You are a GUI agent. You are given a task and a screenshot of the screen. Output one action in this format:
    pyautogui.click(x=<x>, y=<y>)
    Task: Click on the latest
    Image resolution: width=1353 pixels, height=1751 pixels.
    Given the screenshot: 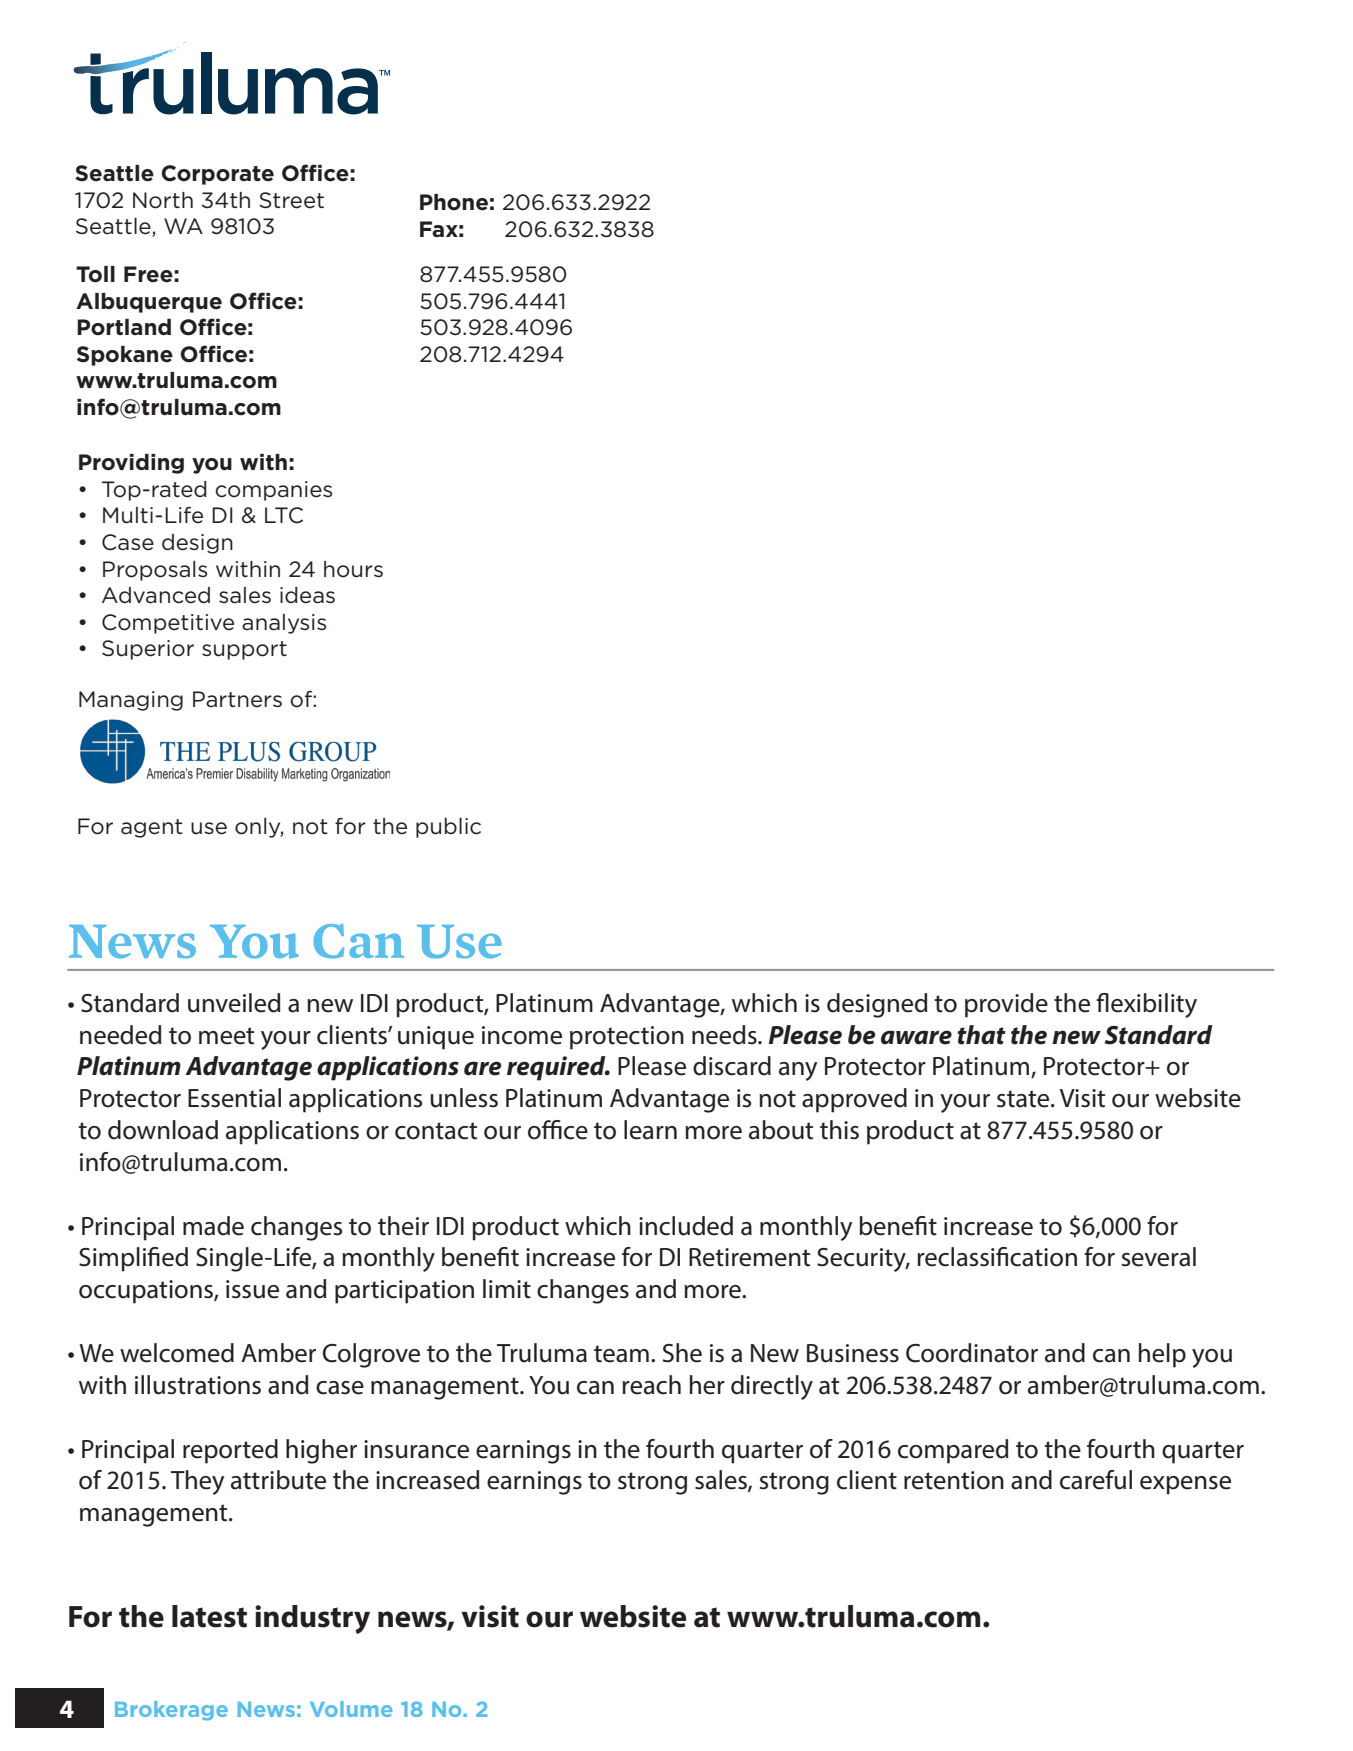 What is the action you would take?
    pyautogui.click(x=209, y=1616)
